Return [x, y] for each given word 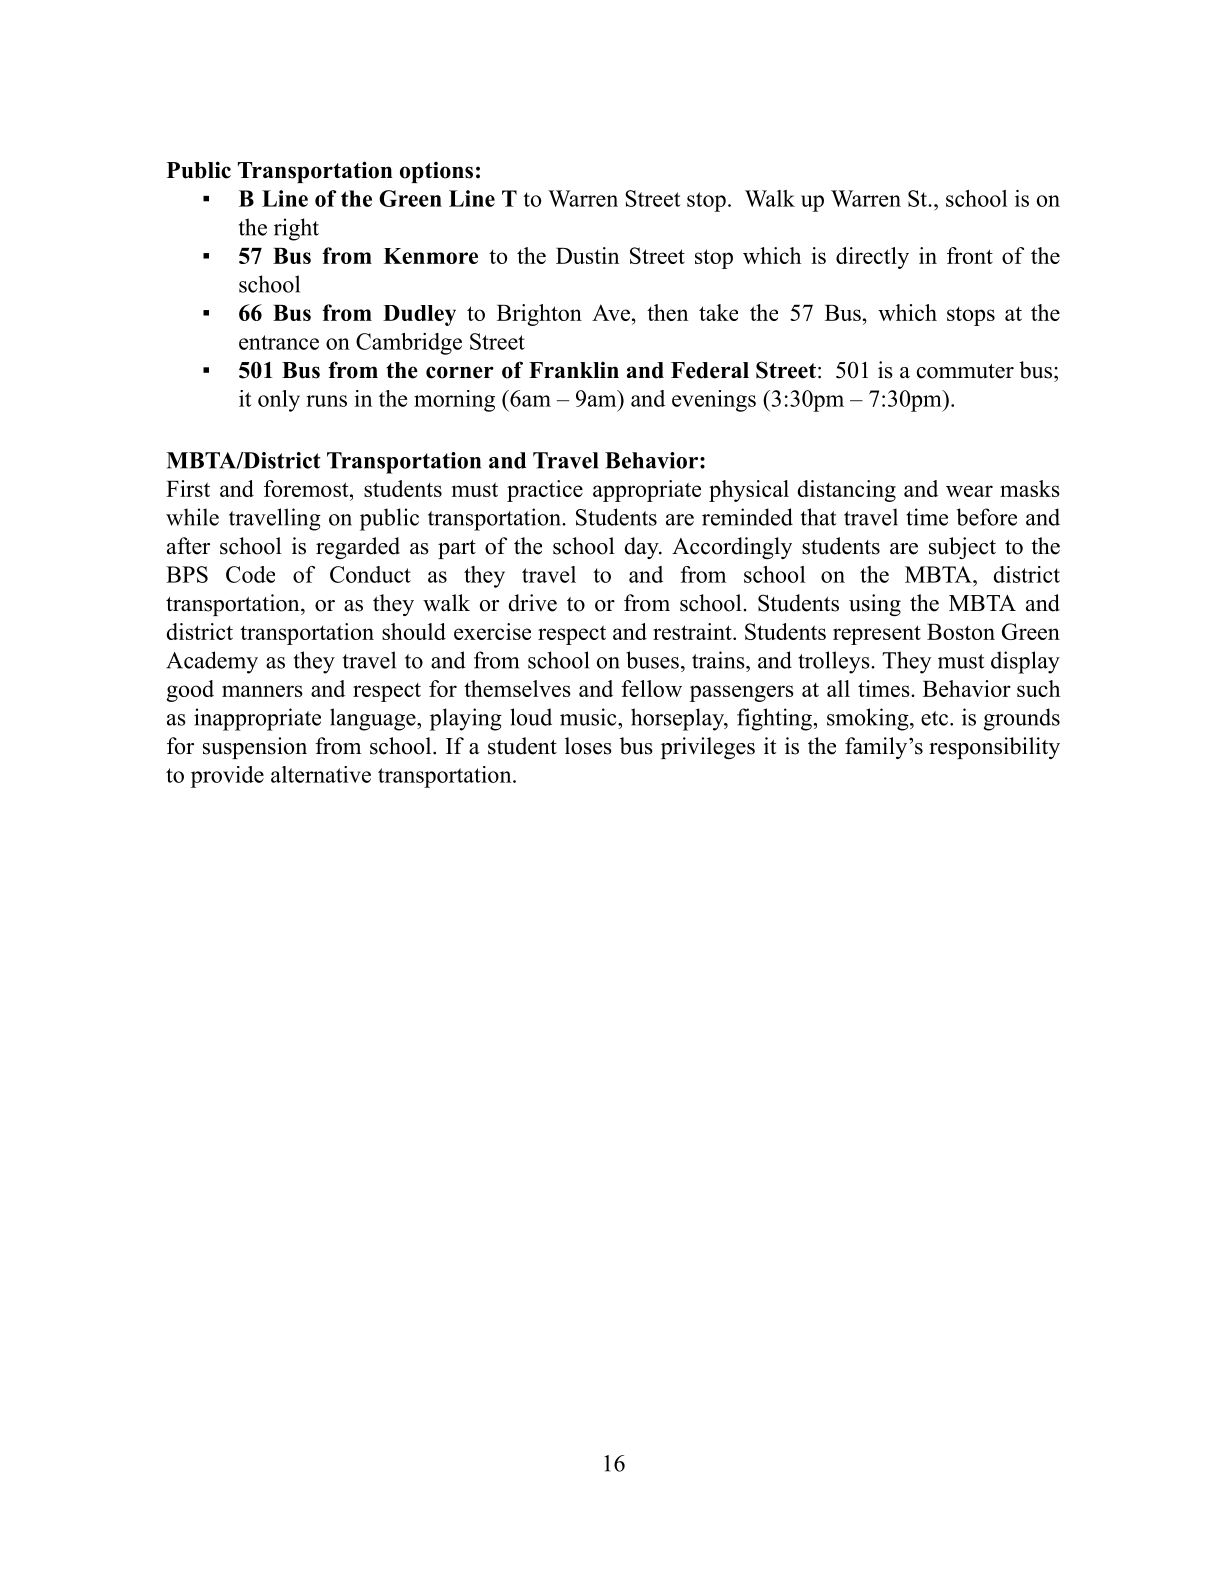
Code [250, 574]
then [667, 312]
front [970, 255]
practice [545, 491]
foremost [307, 488]
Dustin [587, 255]
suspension [255, 748]
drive [533, 603]
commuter [965, 371]
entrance [279, 342]
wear [969, 491]
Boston [961, 632]
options [436, 172]
